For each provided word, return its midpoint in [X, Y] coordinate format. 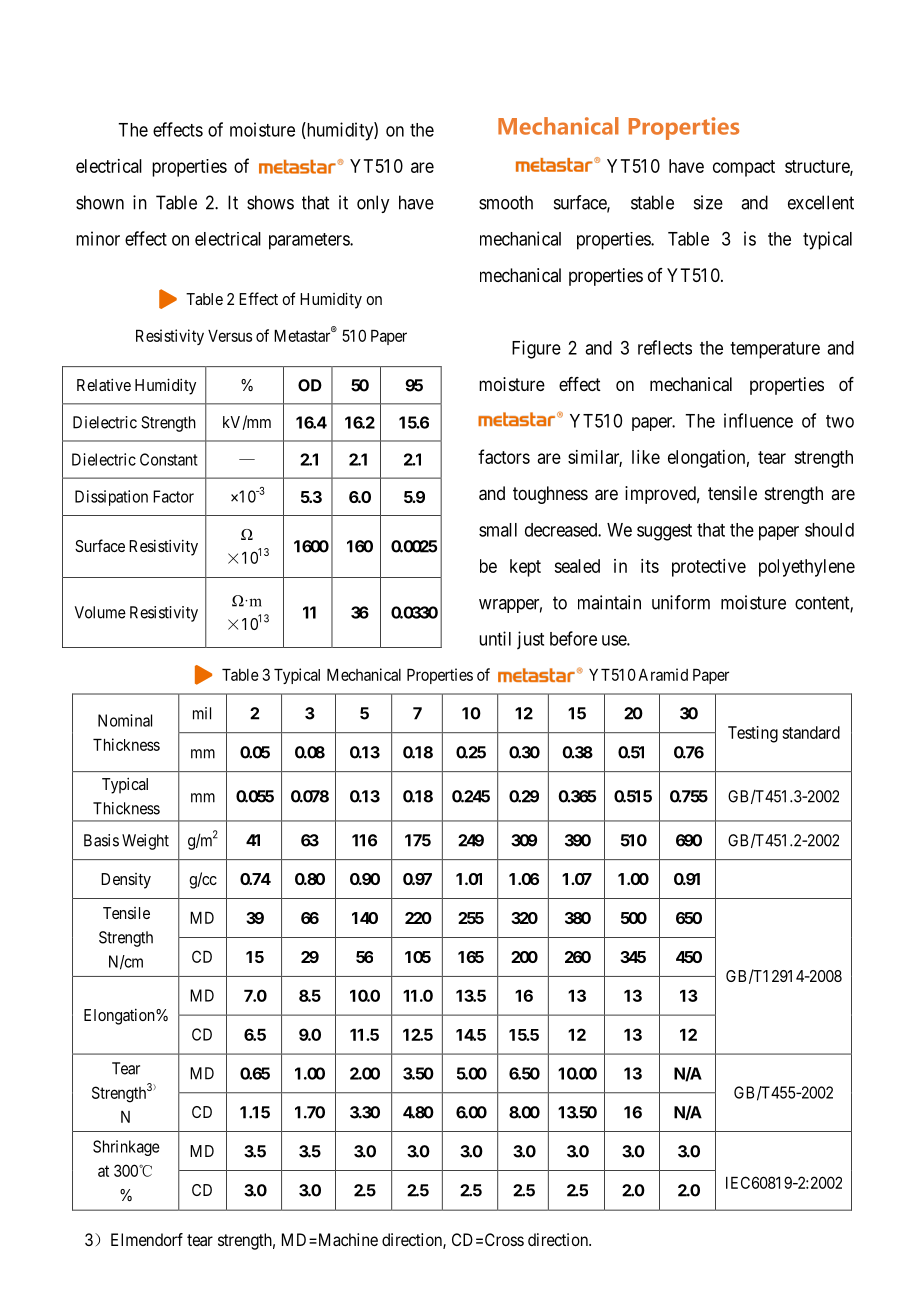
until [495, 638]
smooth [506, 202]
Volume [100, 612]
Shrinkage [126, 1148]
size [708, 202]
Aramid [663, 674]
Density [126, 881]
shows [270, 202]
